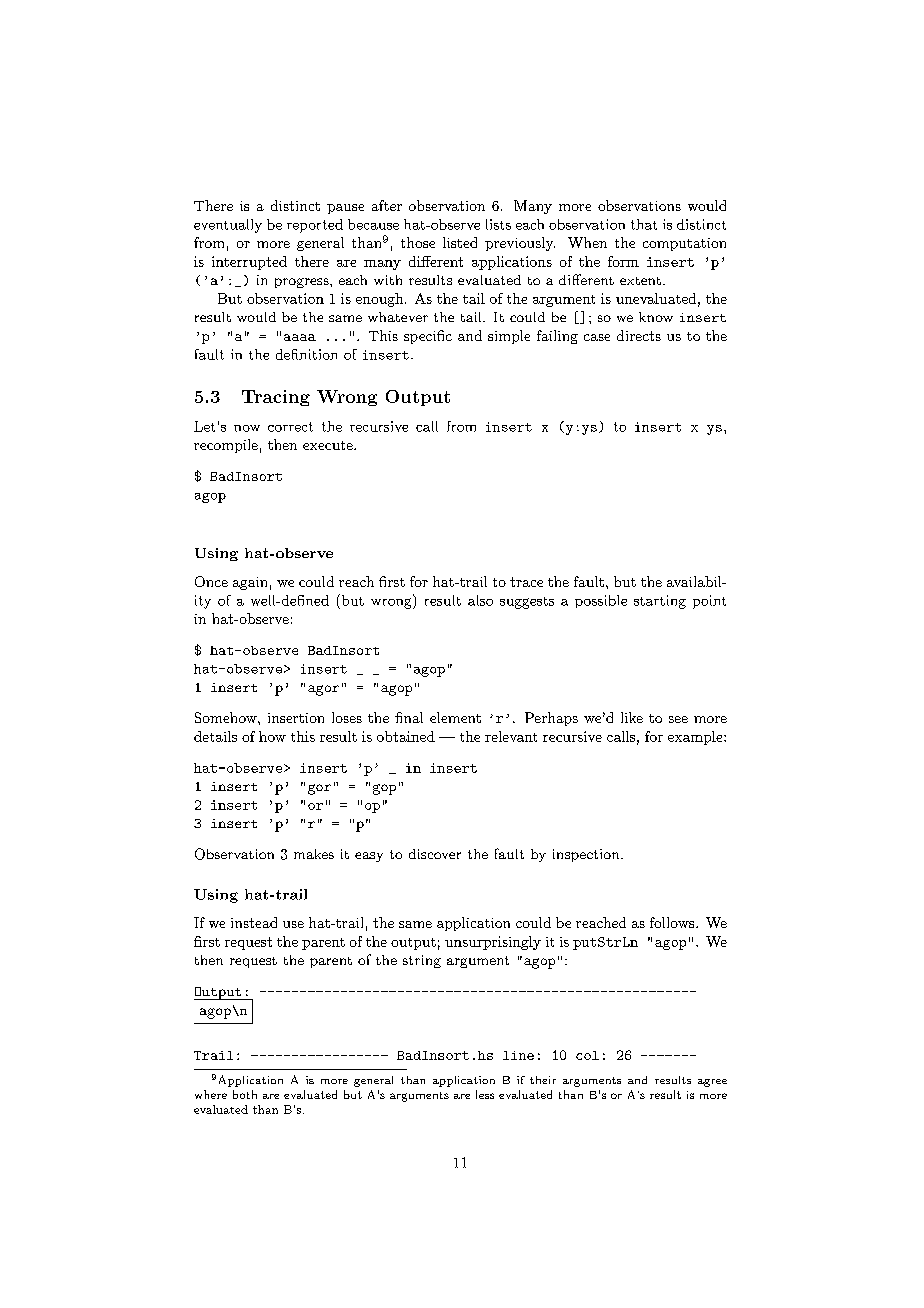  Describe the element at coordinates (480, 600) in the screenshot. I see `also` at that location.
